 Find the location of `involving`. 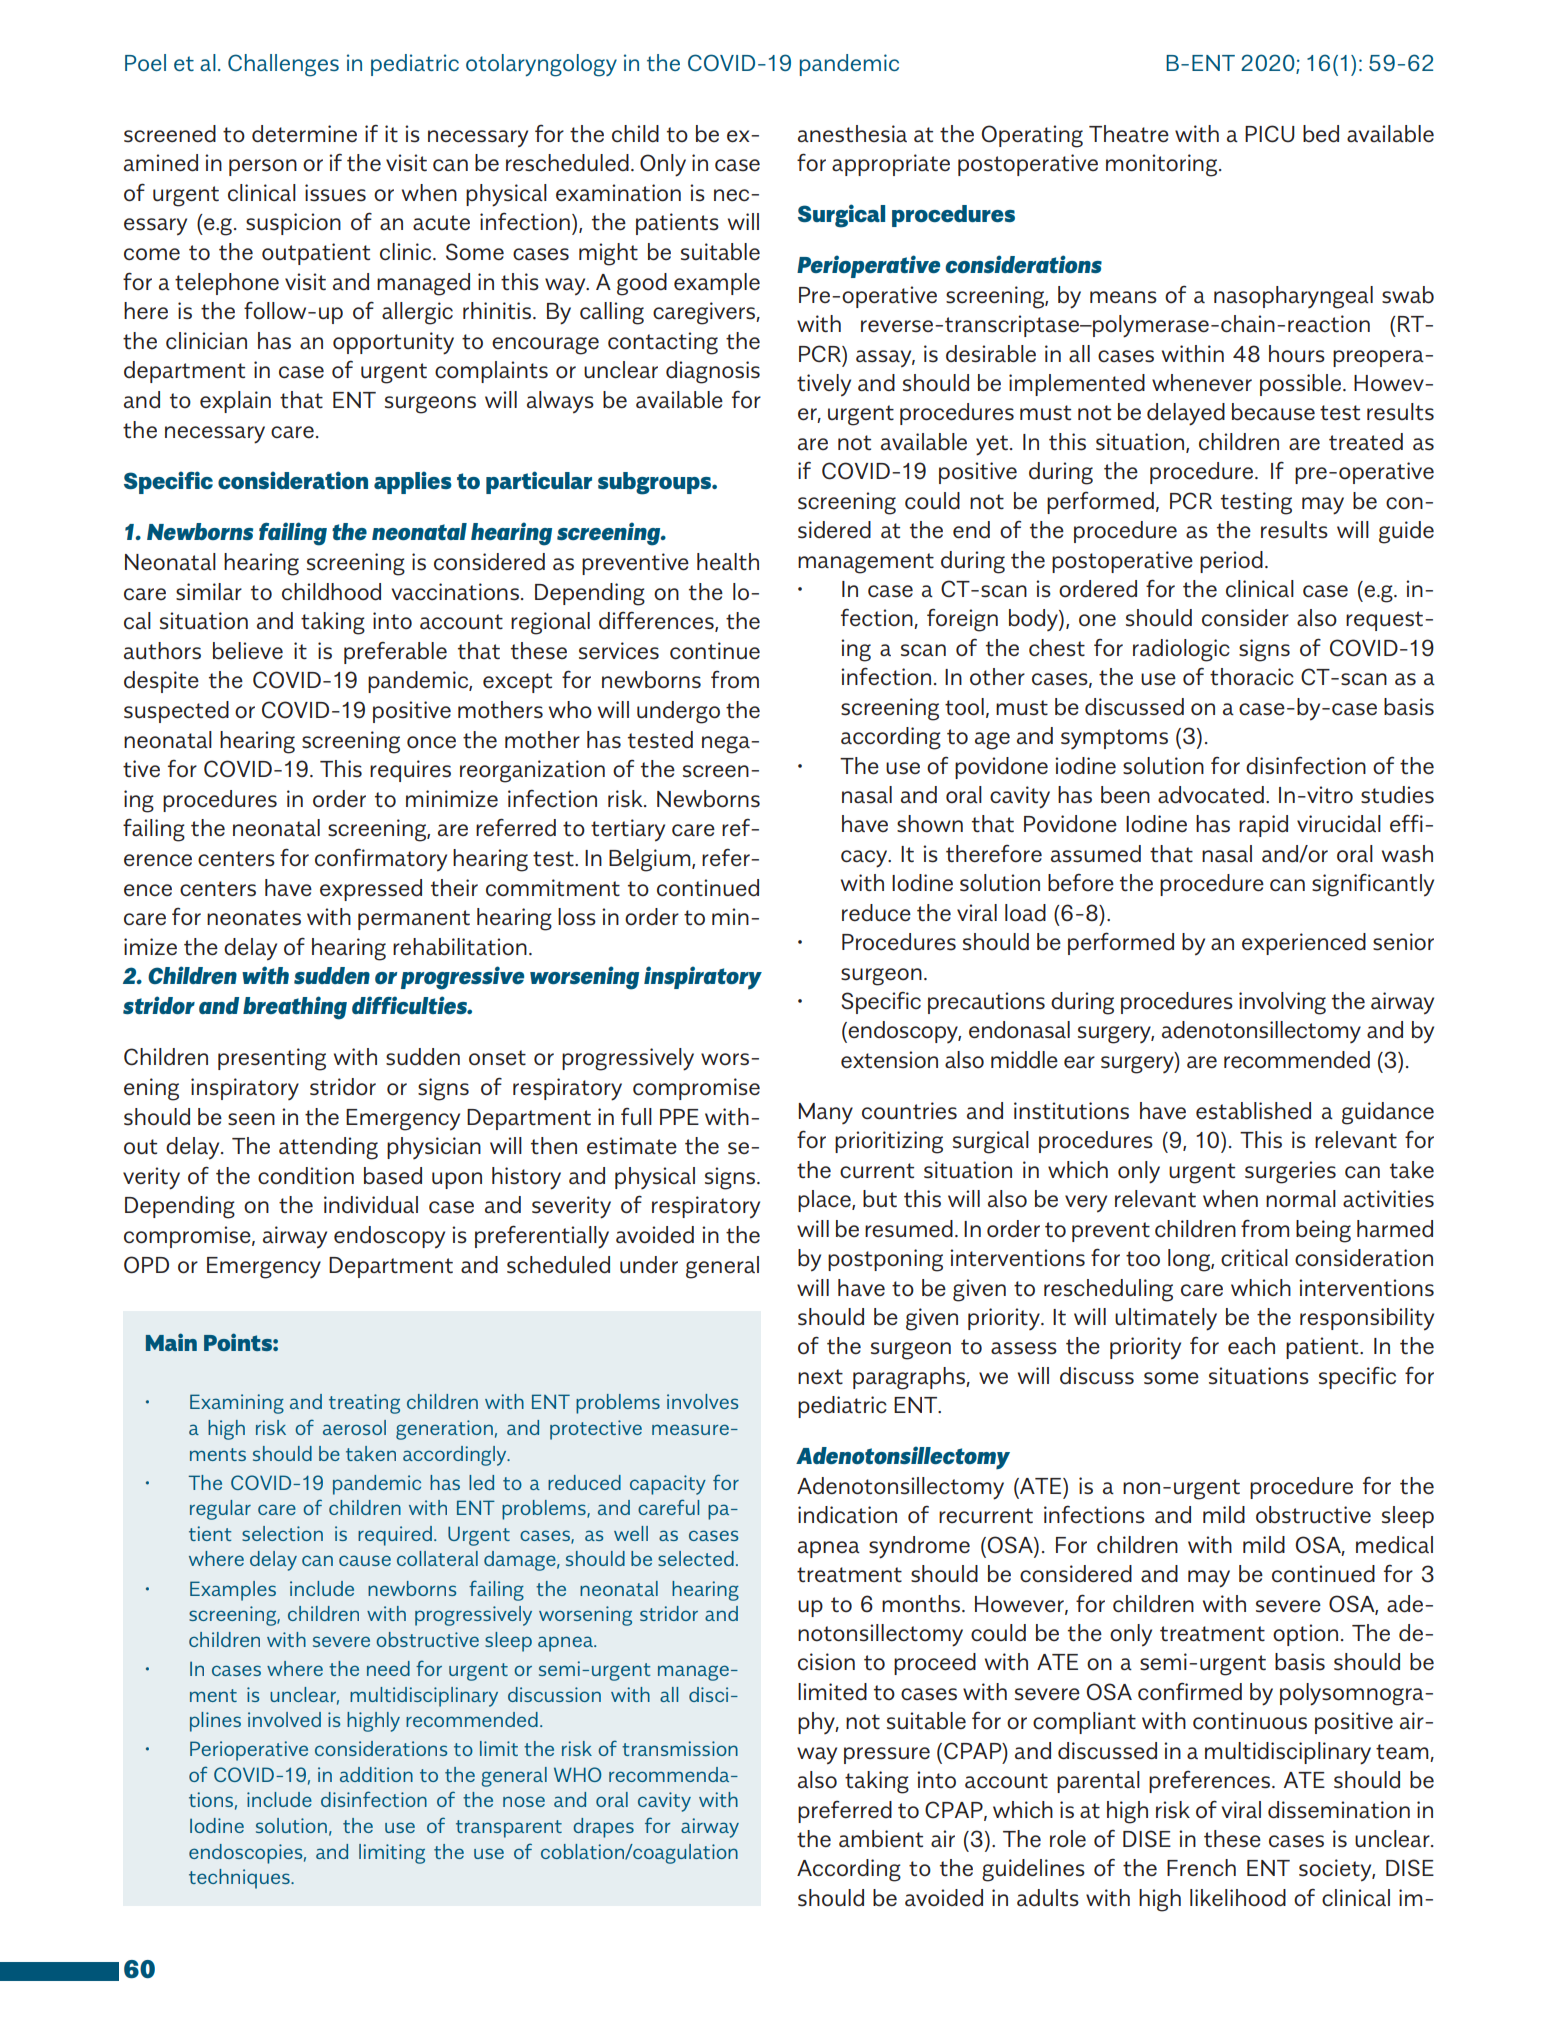

involving is located at coordinates (1282, 1003).
